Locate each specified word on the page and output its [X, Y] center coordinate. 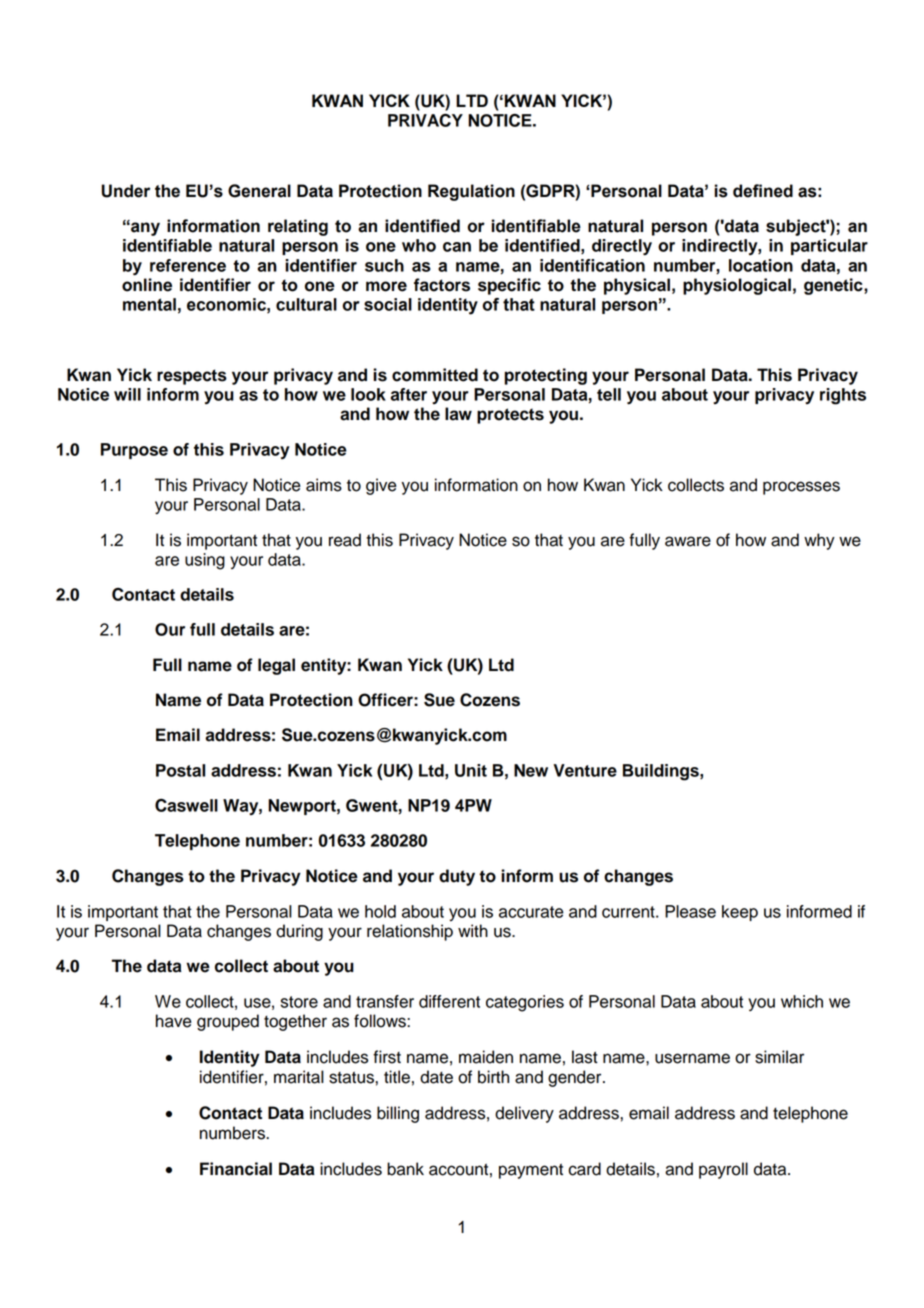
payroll [723, 1170]
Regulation [471, 192]
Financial [236, 1169]
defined [763, 191]
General [259, 191]
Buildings [662, 772]
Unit [471, 770]
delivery [524, 1114]
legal [276, 666]
